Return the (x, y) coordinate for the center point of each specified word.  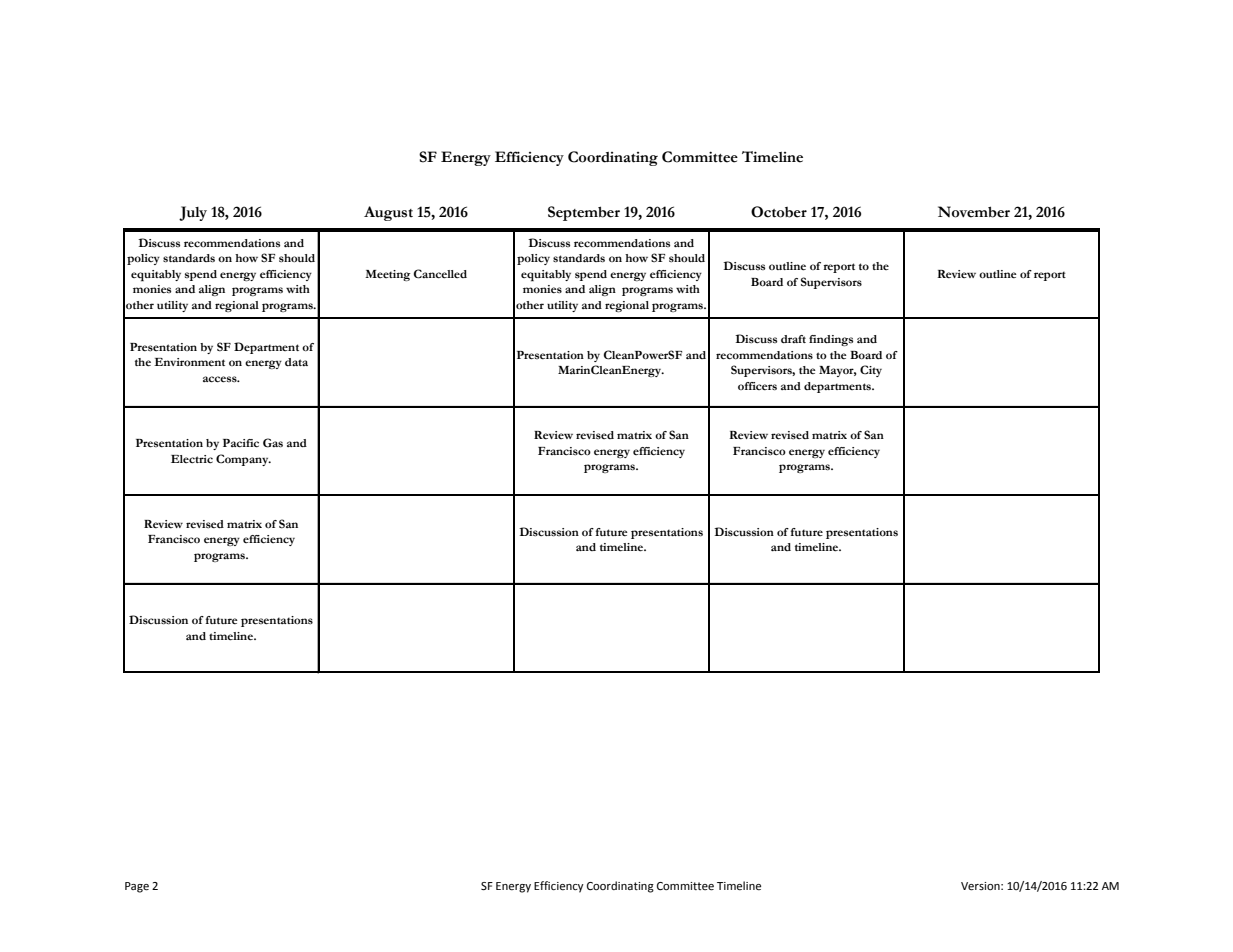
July (193, 213)
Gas (273, 443)
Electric (192, 459)
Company (243, 460)
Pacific (241, 443)
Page (137, 887)
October (779, 212)
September (584, 213)
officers (757, 386)
